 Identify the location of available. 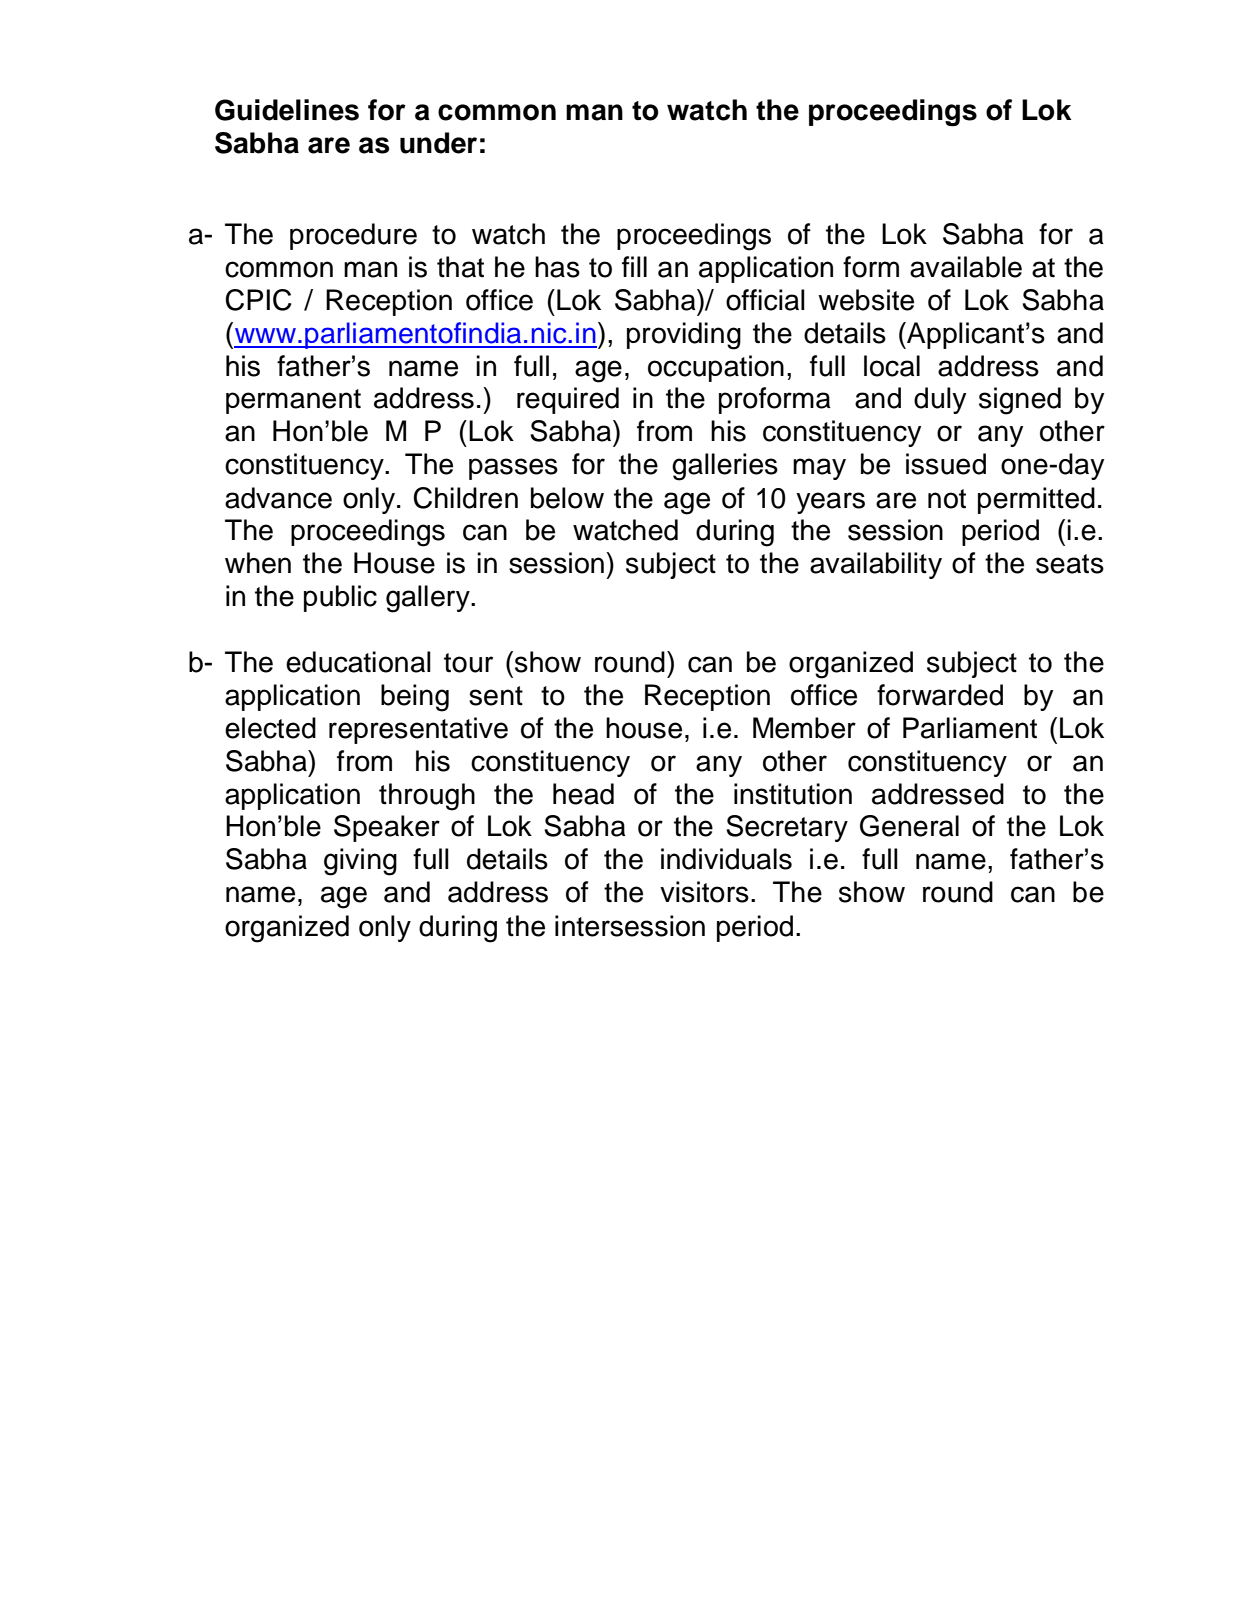
(966, 267).
